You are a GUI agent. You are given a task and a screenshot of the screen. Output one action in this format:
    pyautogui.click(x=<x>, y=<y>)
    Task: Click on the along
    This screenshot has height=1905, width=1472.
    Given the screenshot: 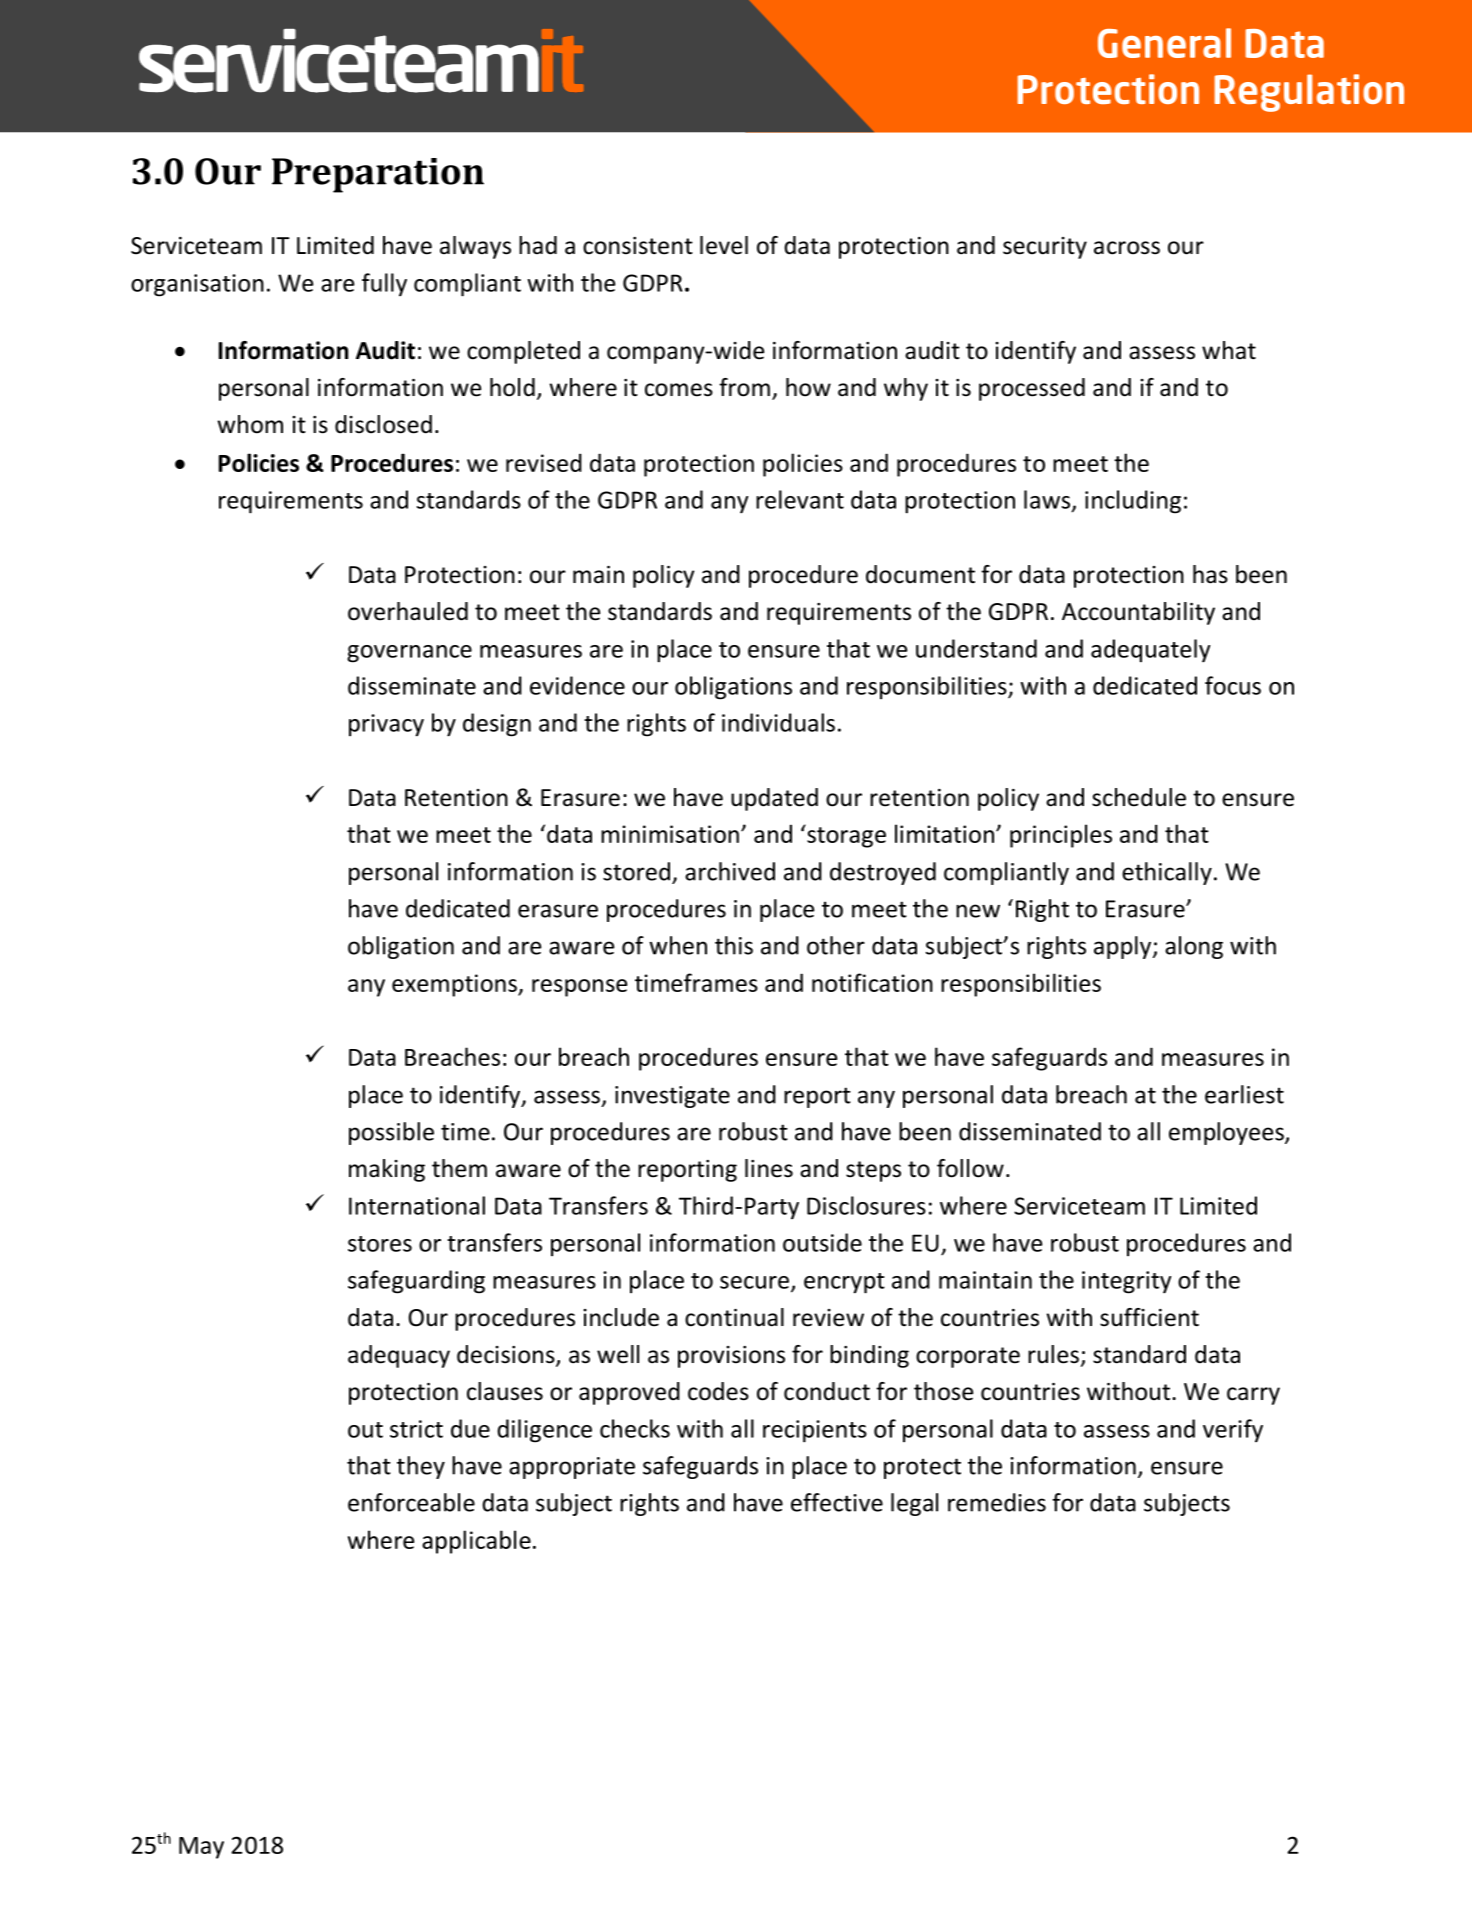 What is the action you would take?
    pyautogui.click(x=1194, y=947)
